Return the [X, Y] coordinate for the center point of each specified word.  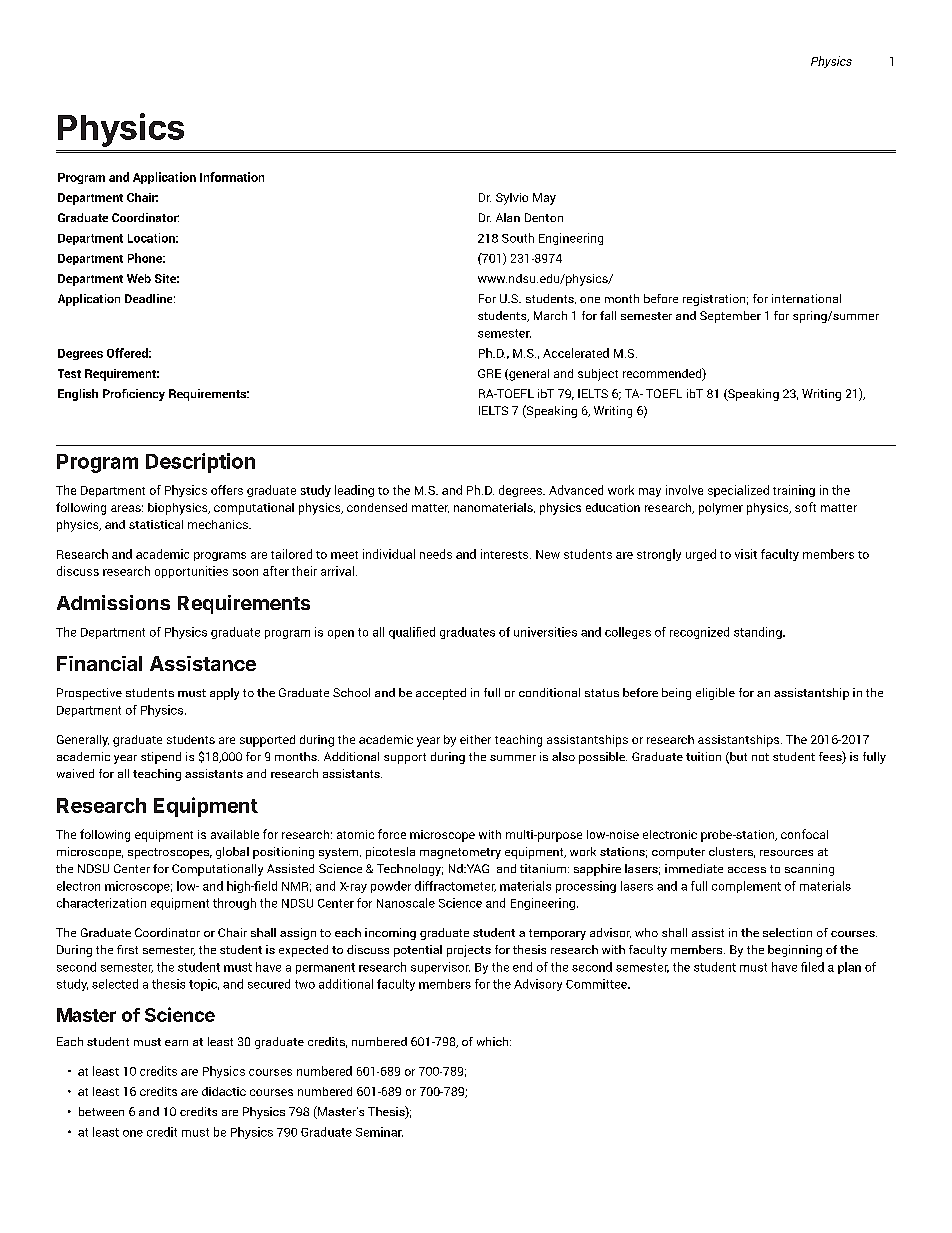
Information [232, 177]
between [101, 1111]
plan [849, 968]
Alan [508, 217]
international [806, 298]
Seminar [379, 1132]
